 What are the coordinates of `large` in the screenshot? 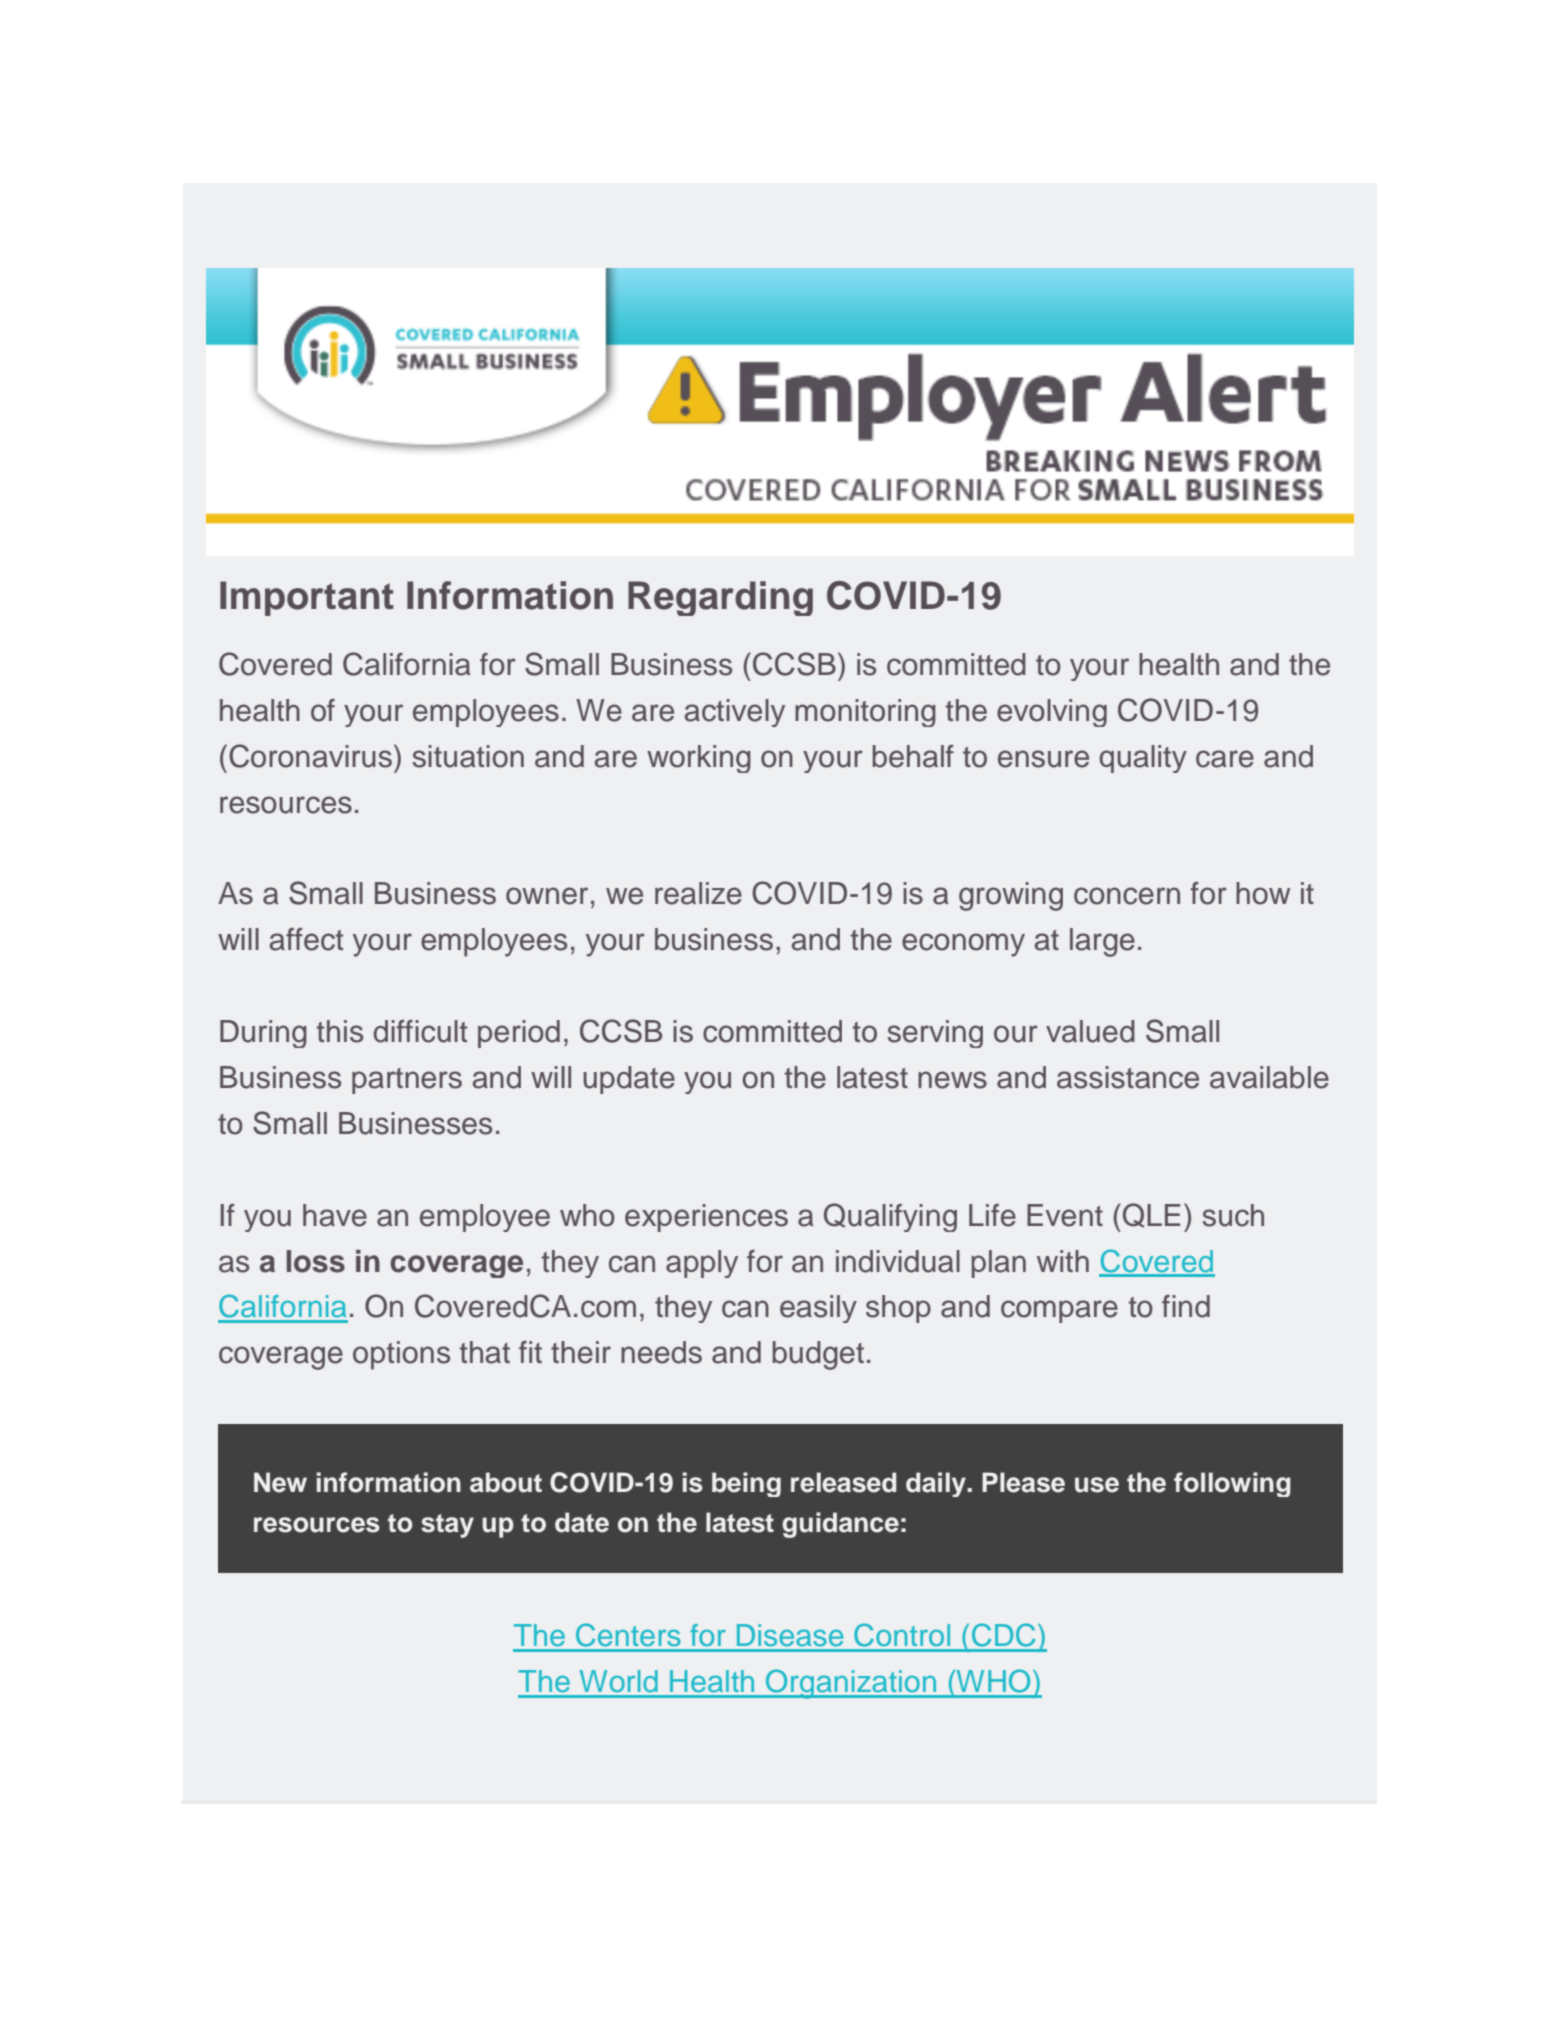 It's located at (1102, 942).
